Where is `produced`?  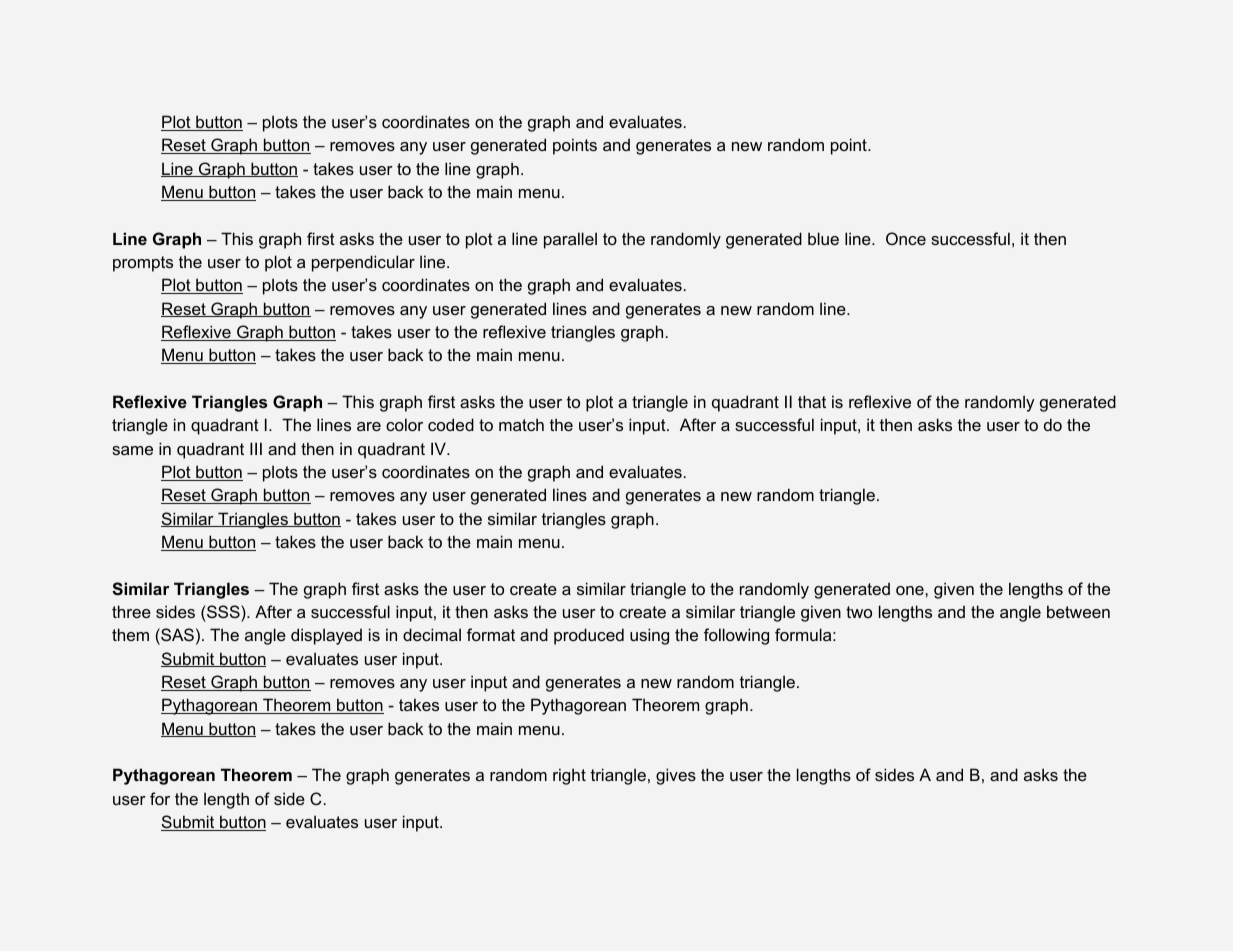 produced is located at coordinates (589, 636).
